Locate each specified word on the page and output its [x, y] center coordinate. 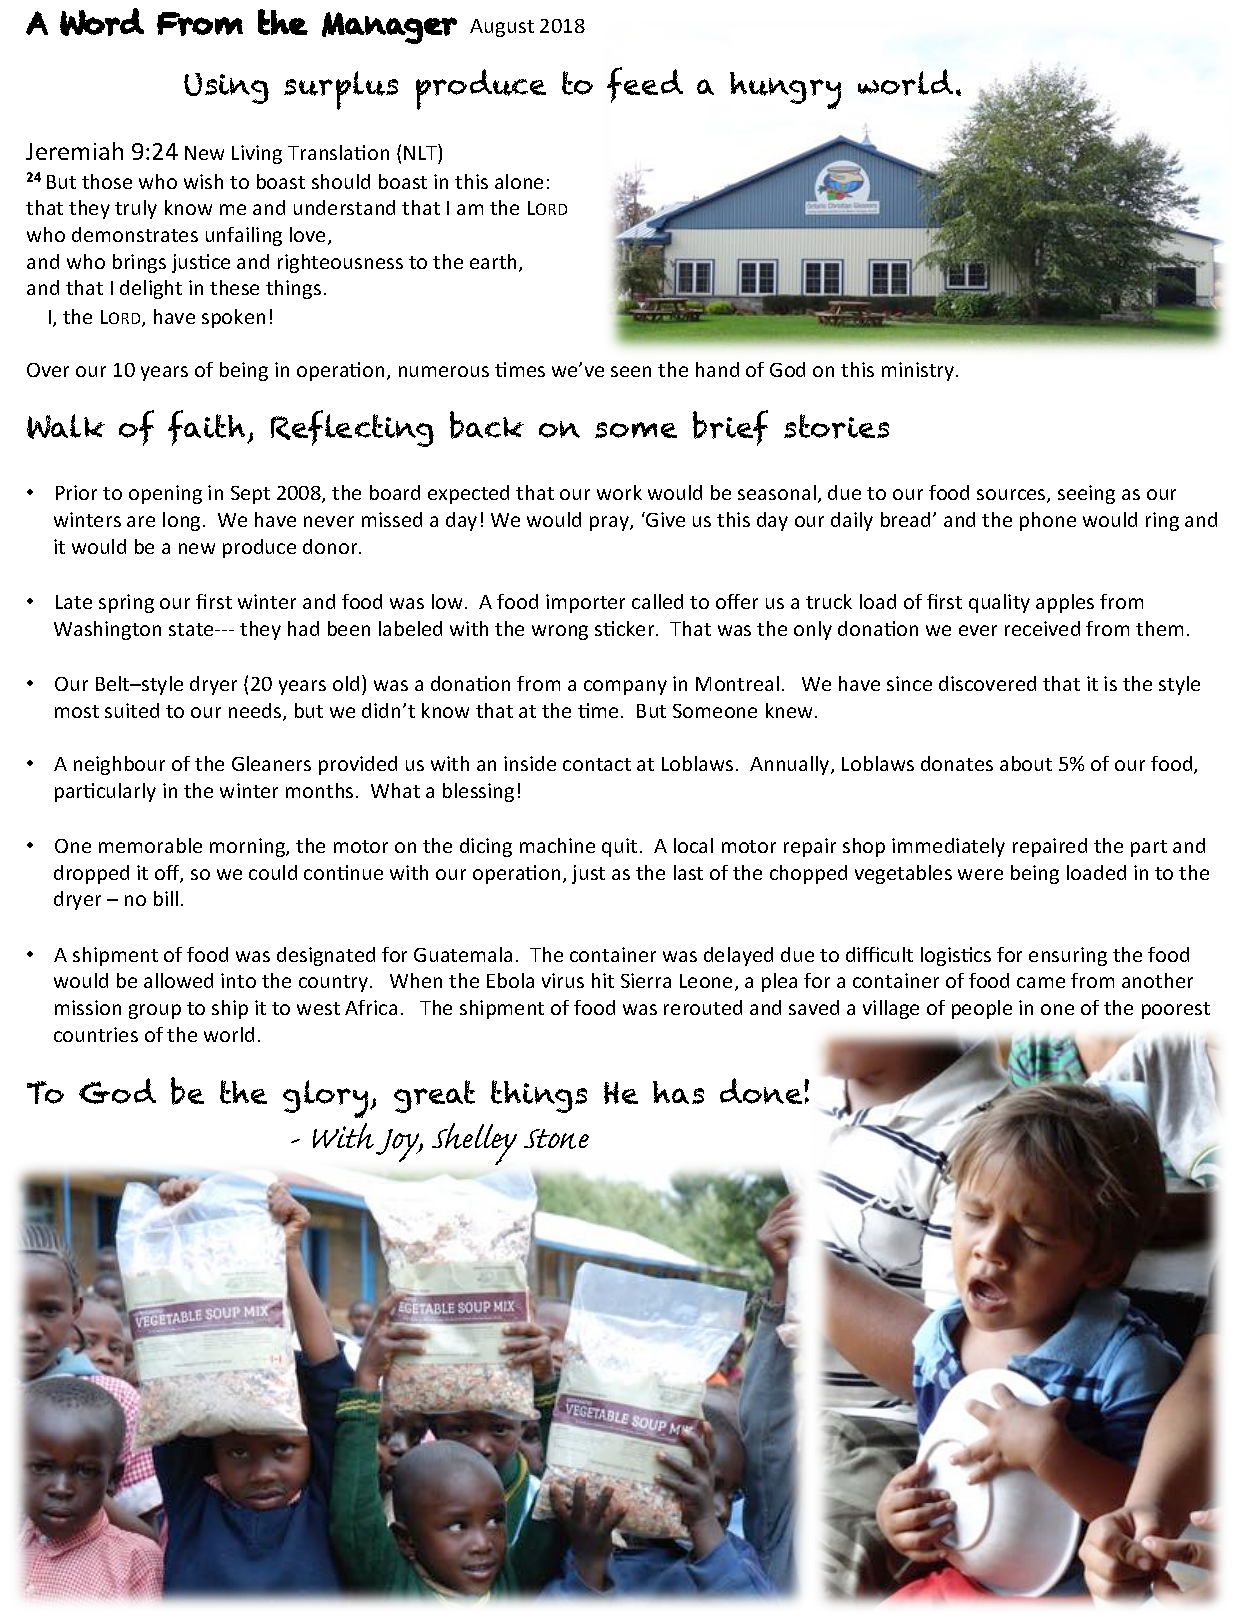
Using [226, 88]
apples [1065, 603]
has [678, 1092]
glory [327, 1099]
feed [645, 85]
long [181, 521]
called [657, 601]
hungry [785, 90]
